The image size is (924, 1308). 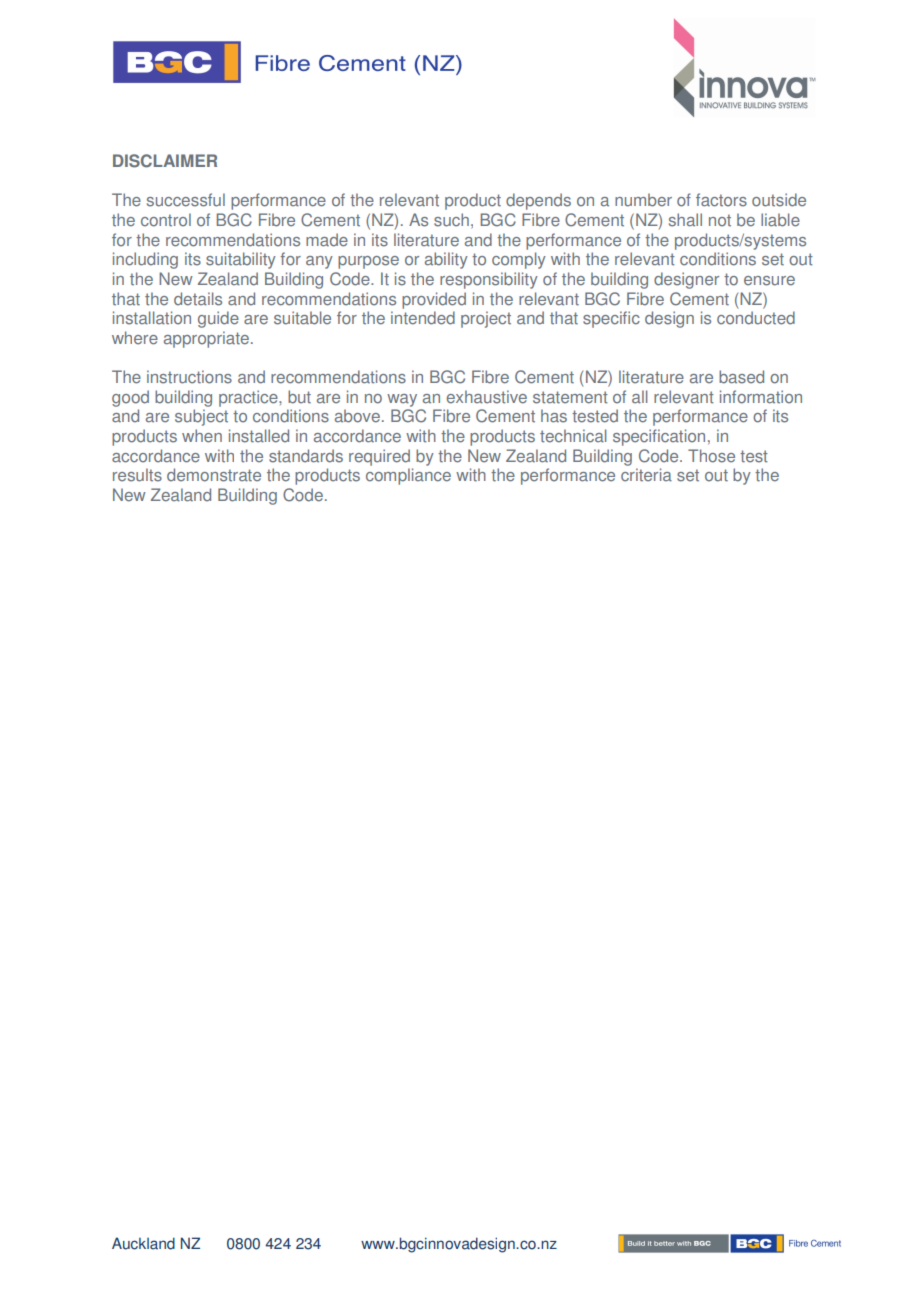 What do you see at coordinates (186, 200) in the page?
I see `successful` at bounding box center [186, 200].
